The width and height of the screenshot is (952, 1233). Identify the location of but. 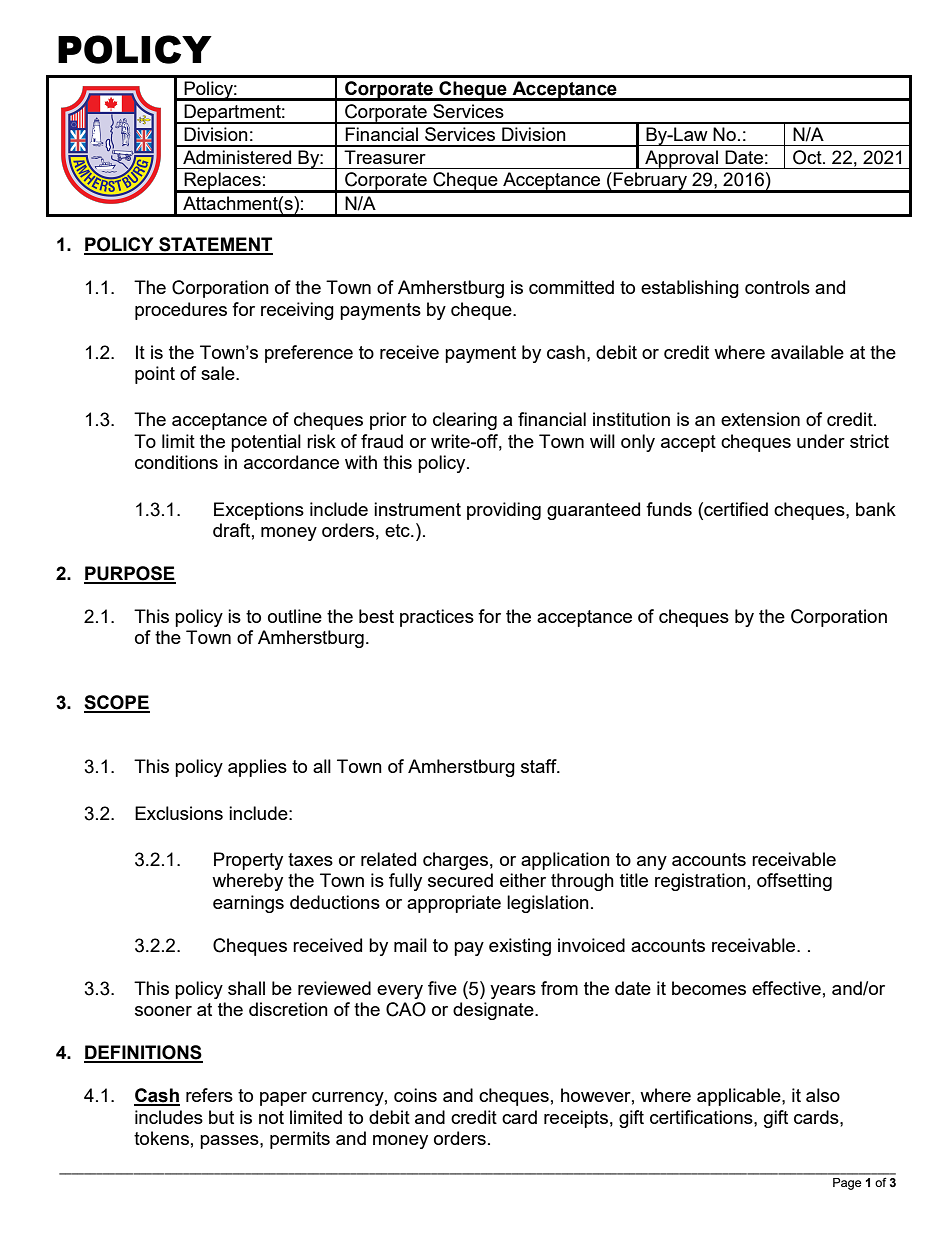
(221, 1117).
